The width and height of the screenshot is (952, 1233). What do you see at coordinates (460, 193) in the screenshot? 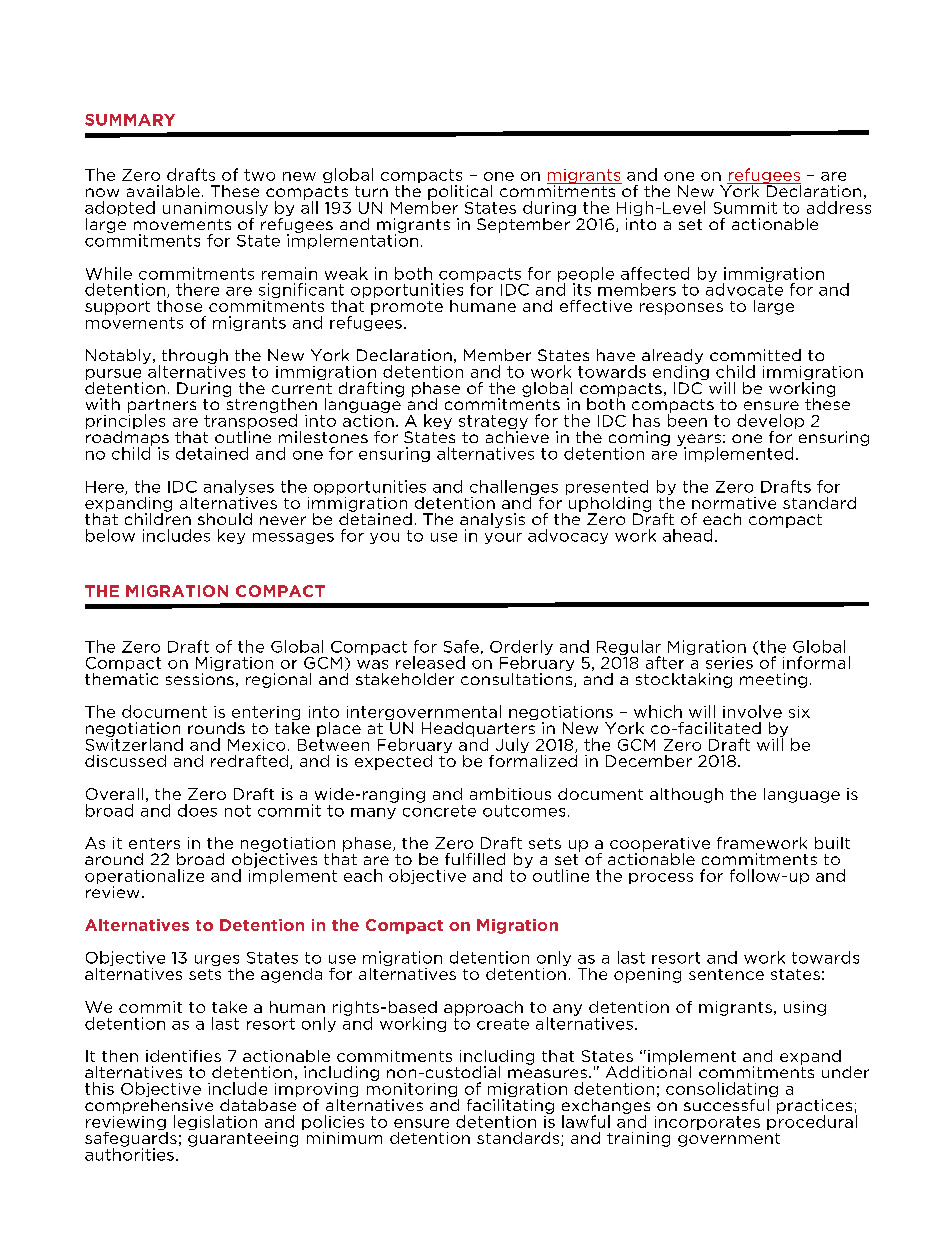
I see `political` at bounding box center [460, 193].
